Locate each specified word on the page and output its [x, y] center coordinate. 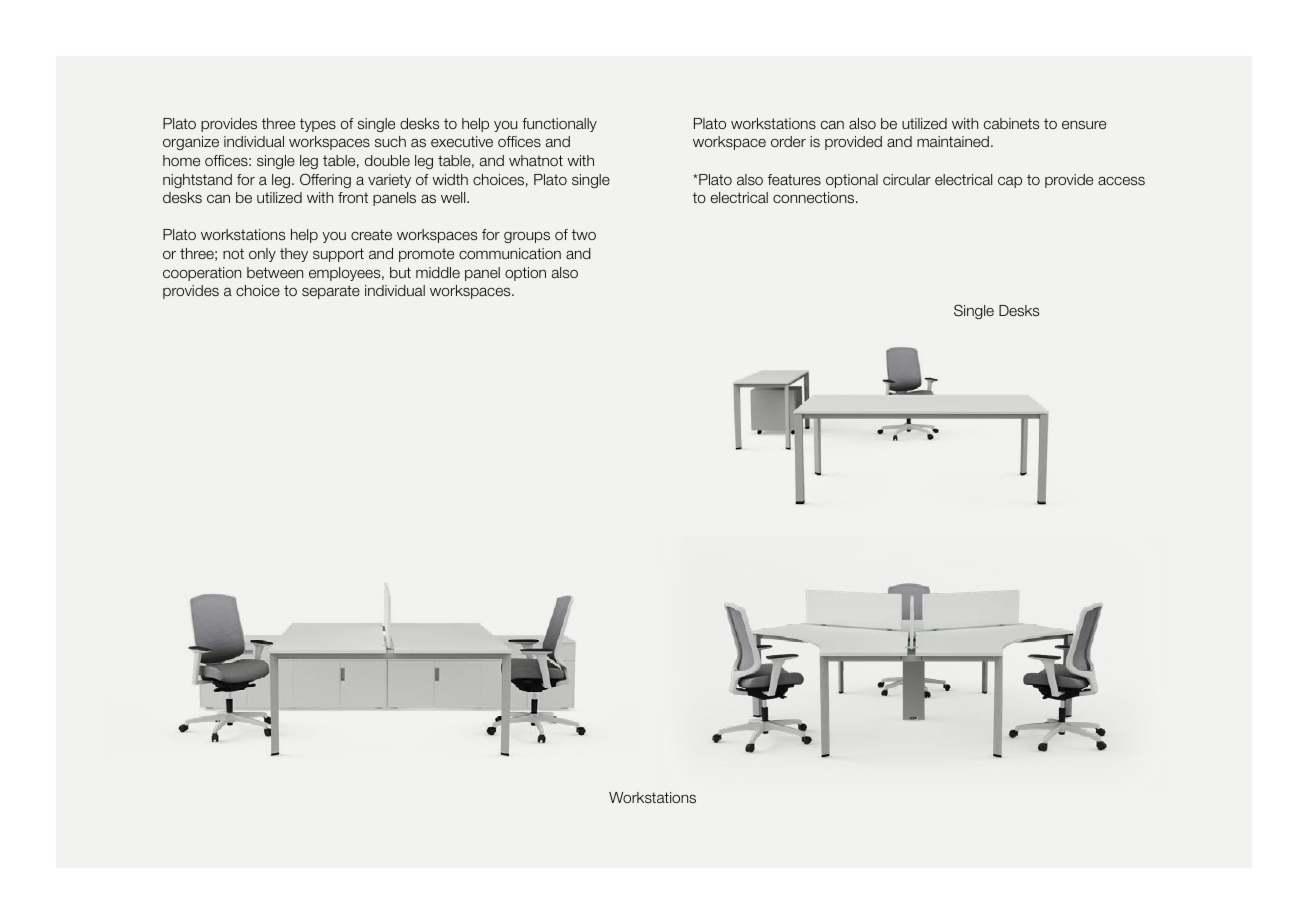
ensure [1084, 124]
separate [331, 292]
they [294, 255]
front [353, 197]
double [387, 160]
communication [510, 253]
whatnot [536, 160]
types [318, 125]
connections [815, 197]
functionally [559, 125]
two [584, 234]
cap [1010, 182]
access [1121, 181]
